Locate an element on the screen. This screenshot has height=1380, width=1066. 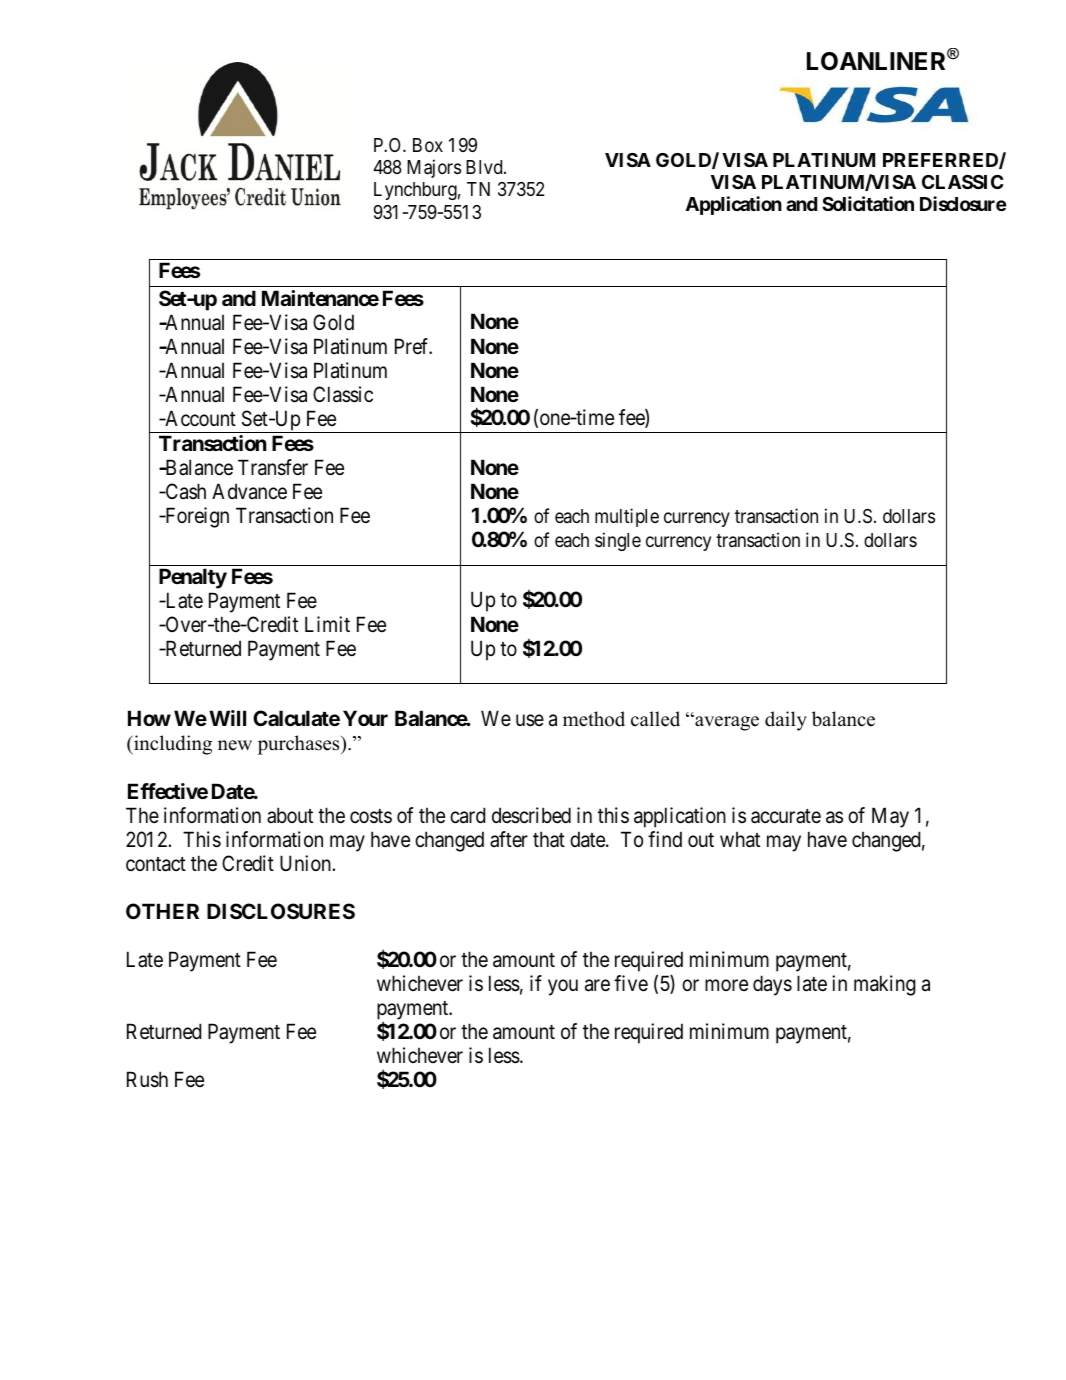
accurate is located at coordinates (786, 816).
